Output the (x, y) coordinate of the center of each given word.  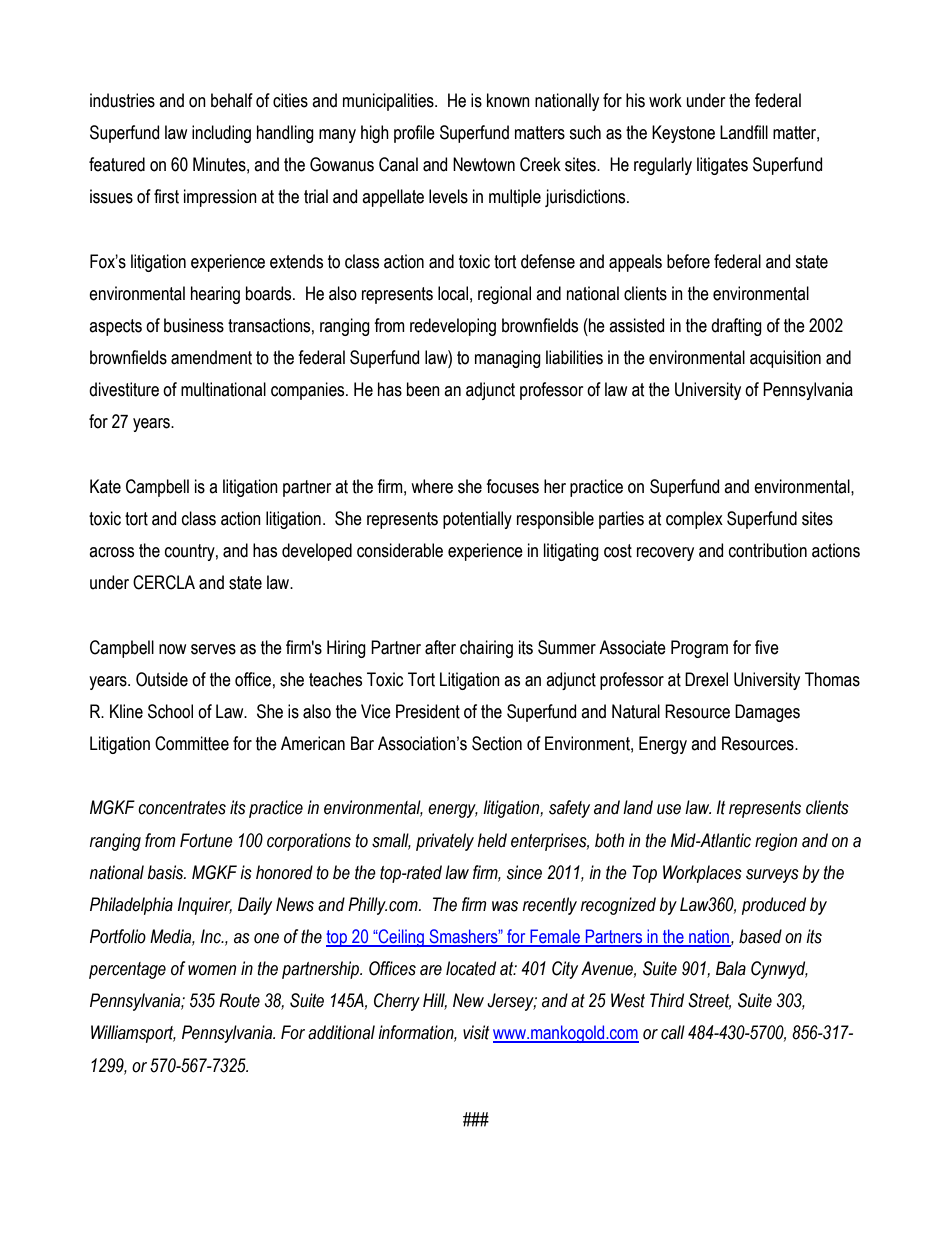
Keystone (683, 134)
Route (239, 1000)
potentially (477, 520)
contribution (768, 550)
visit (476, 1032)
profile (414, 134)
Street (709, 1001)
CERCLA (164, 582)
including (221, 134)
